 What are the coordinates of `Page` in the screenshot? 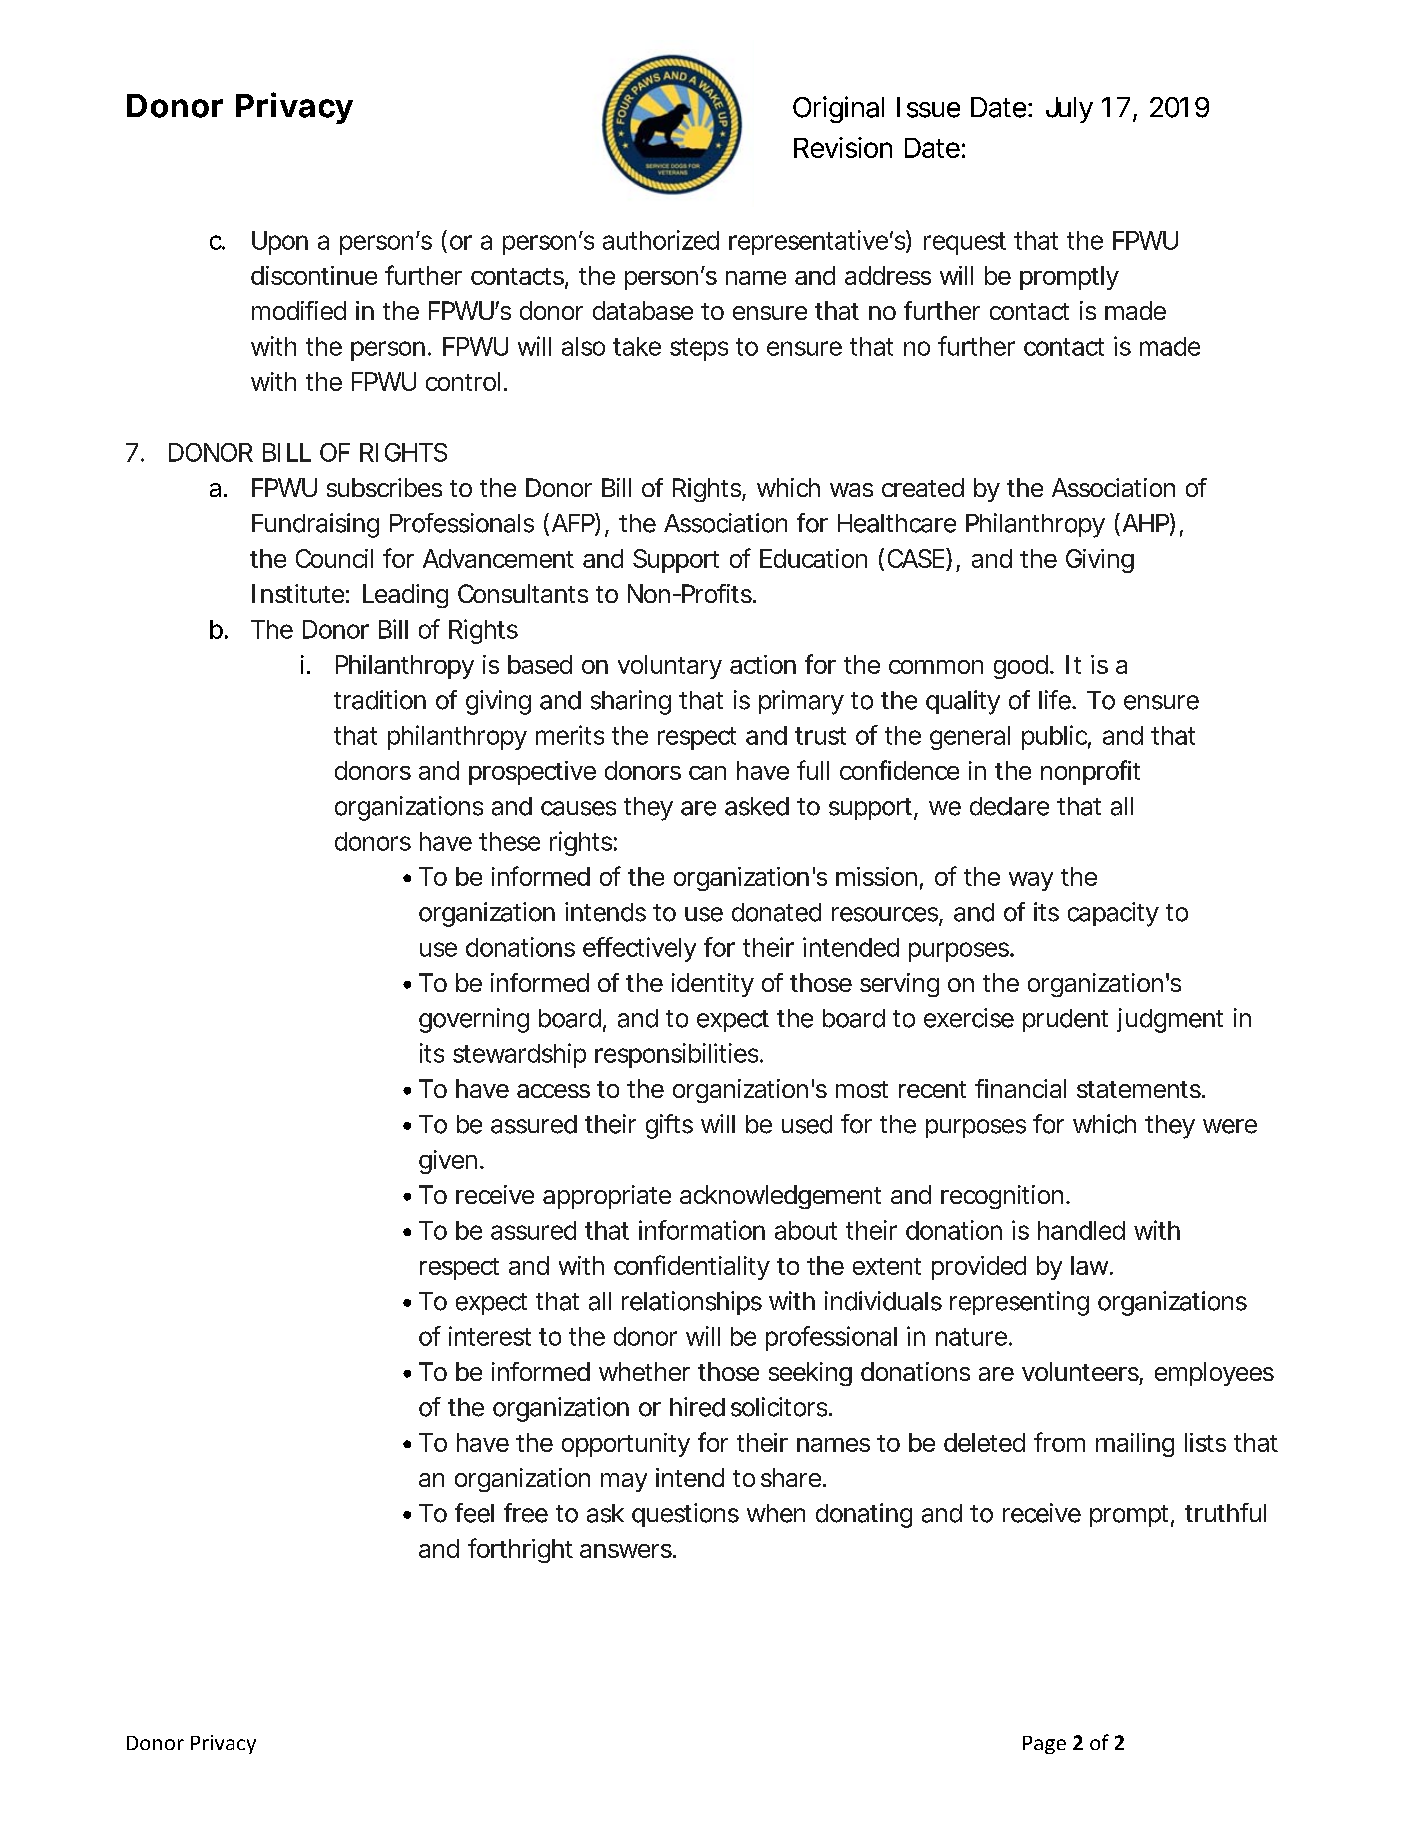 It's located at (1044, 1745).
